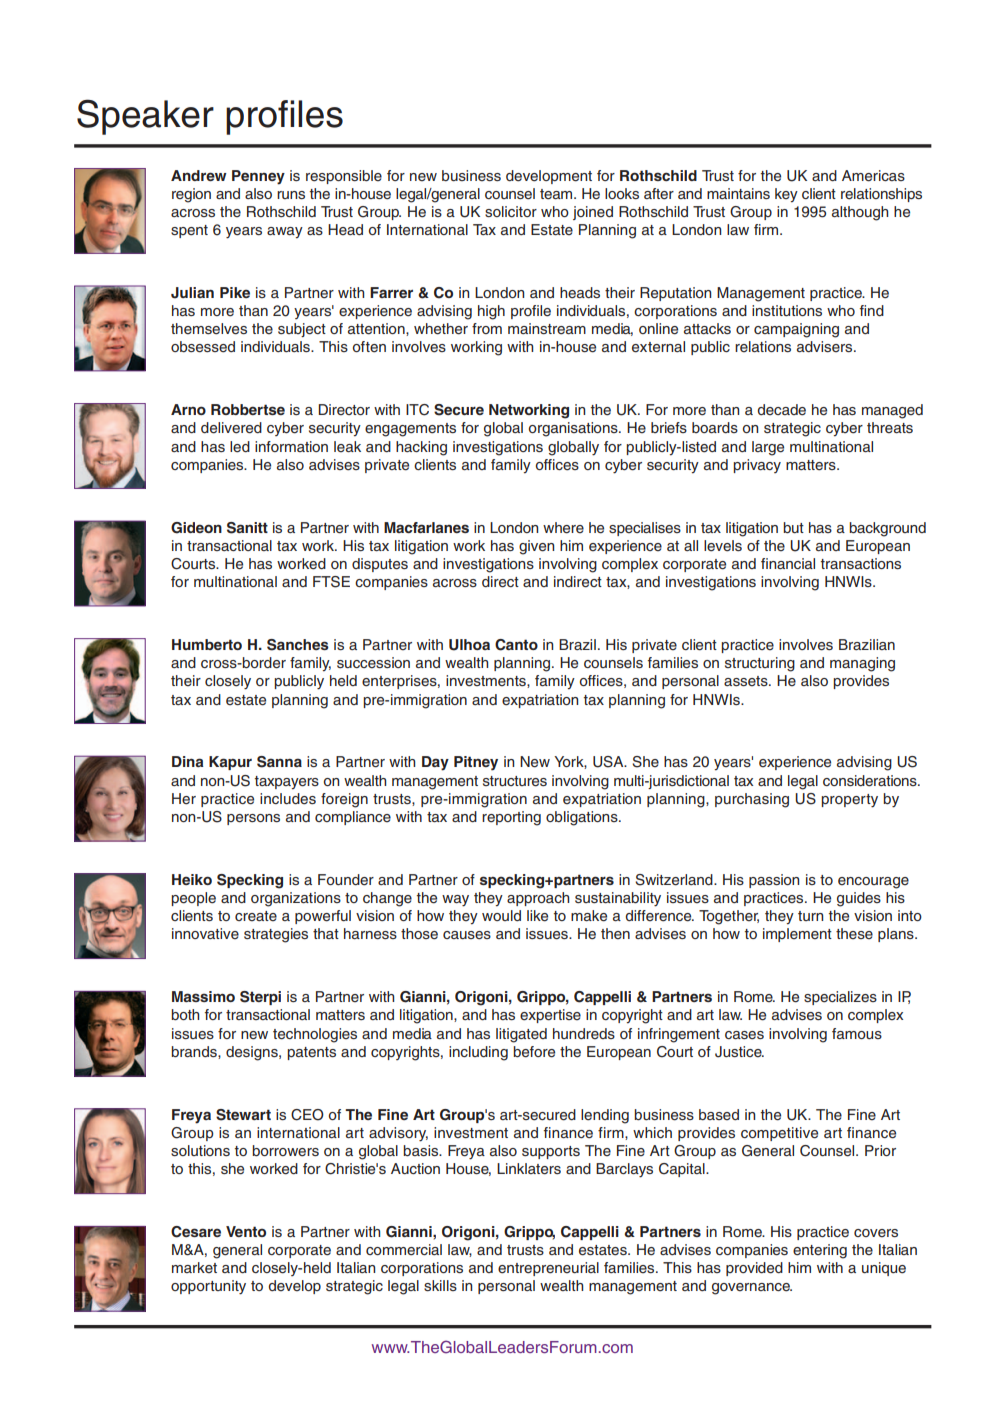 This document has width=1000, height=1414. What do you see at coordinates (557, 194) in the document?
I see `team` at bounding box center [557, 194].
